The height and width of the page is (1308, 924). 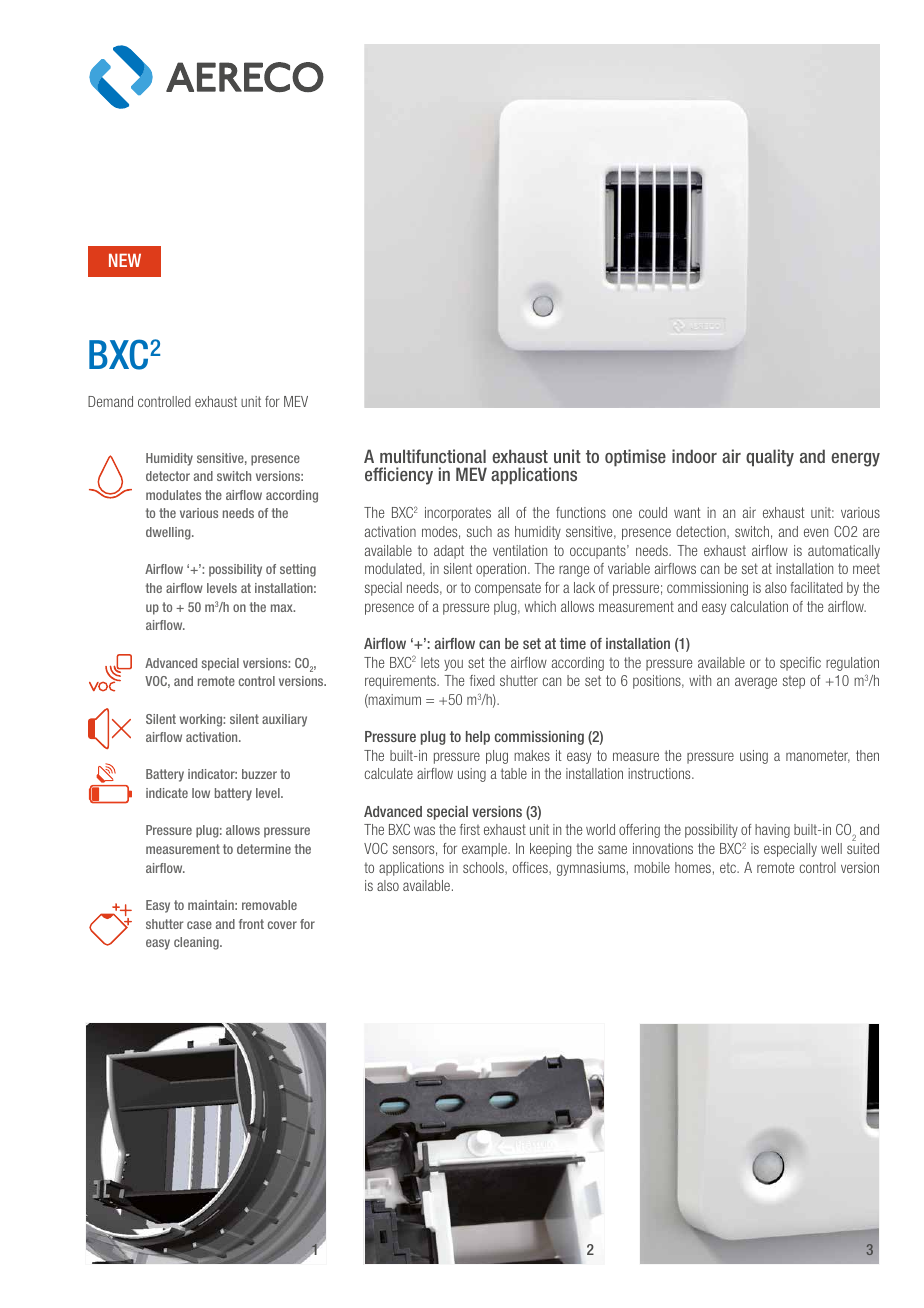 What do you see at coordinates (125, 260) in the page?
I see `NEW` at bounding box center [125, 260].
